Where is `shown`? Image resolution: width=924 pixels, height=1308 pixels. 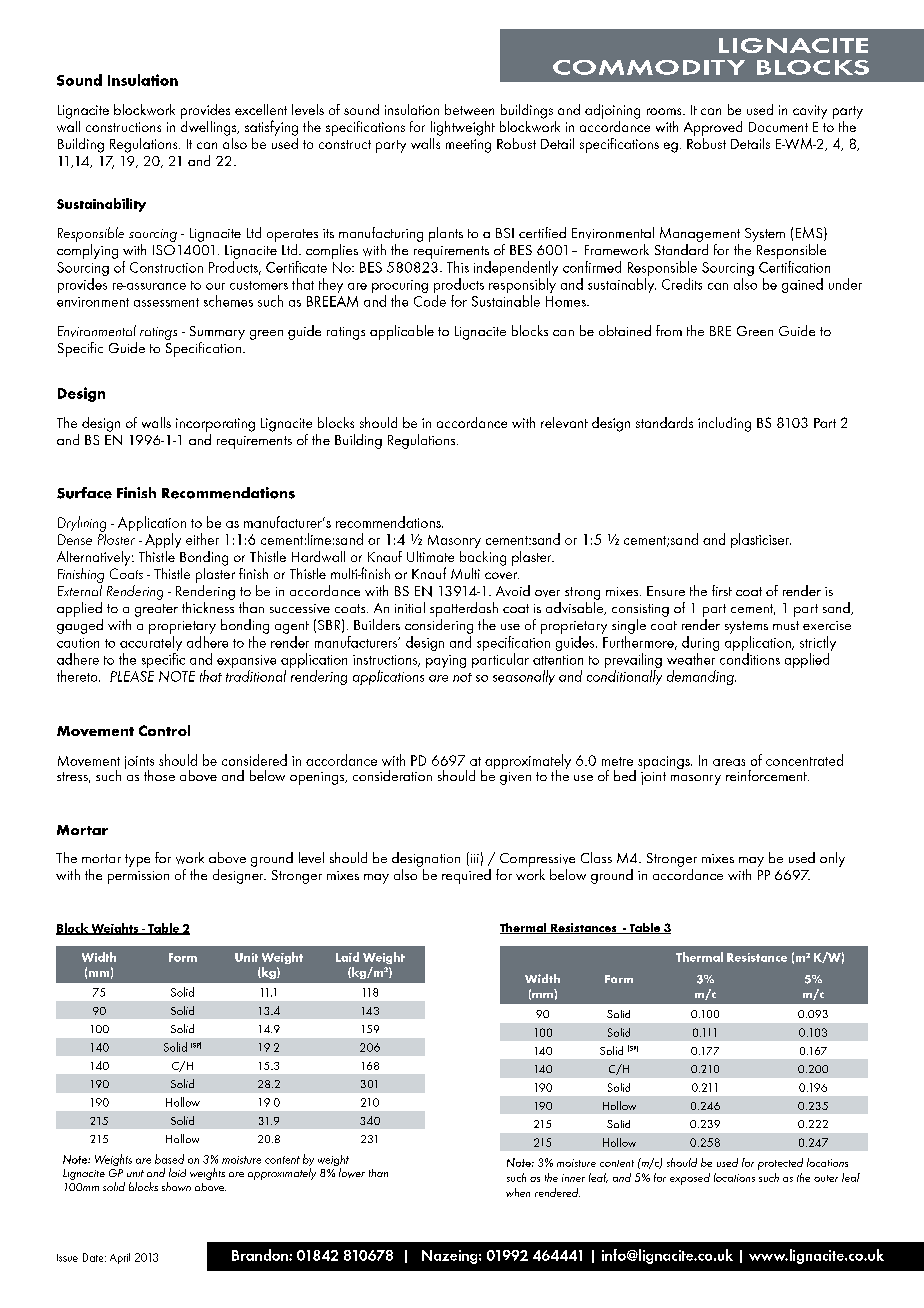
shown is located at coordinates (176, 1186).
